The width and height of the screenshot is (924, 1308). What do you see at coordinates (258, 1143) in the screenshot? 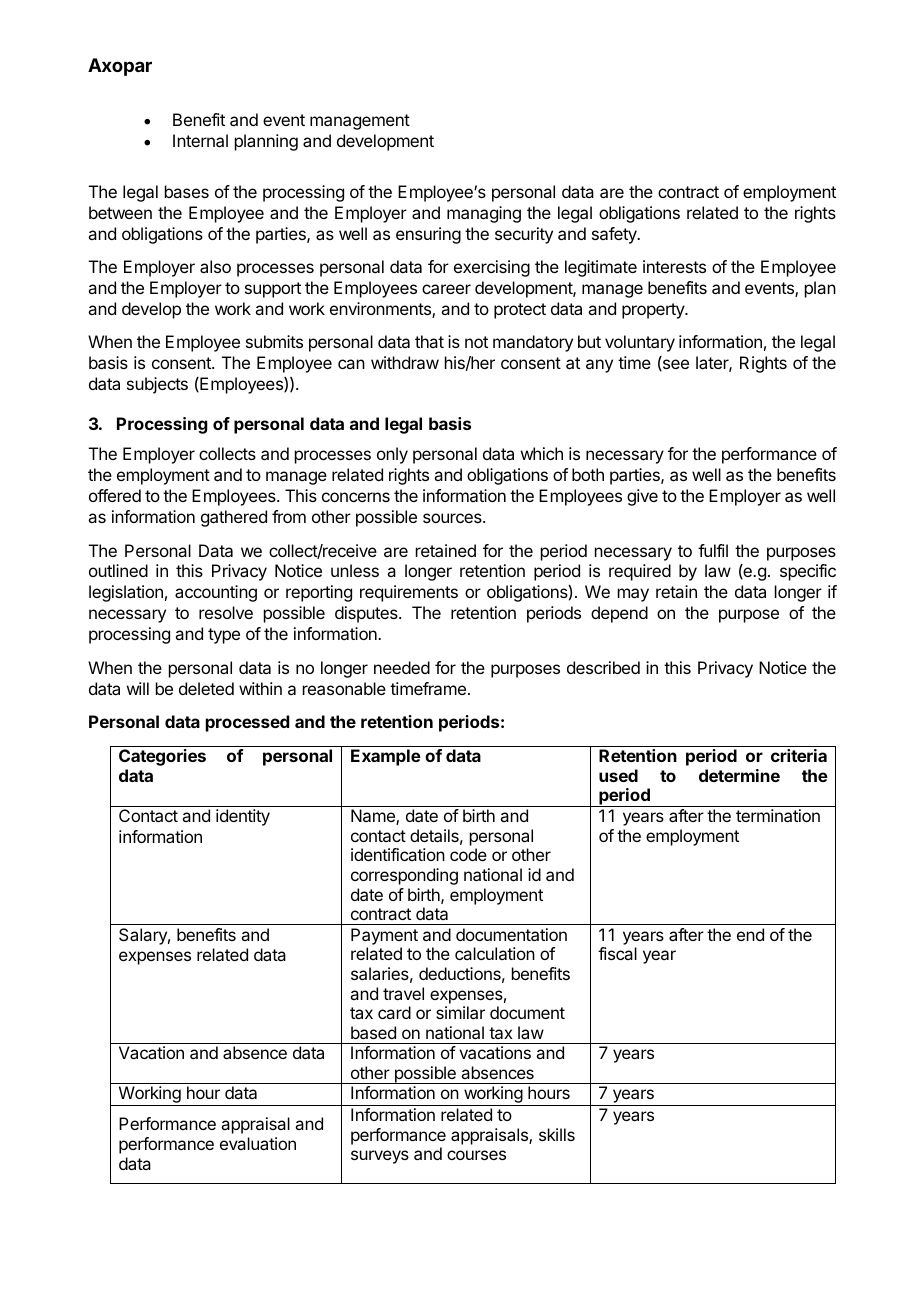
I see `evaluation` at bounding box center [258, 1143].
